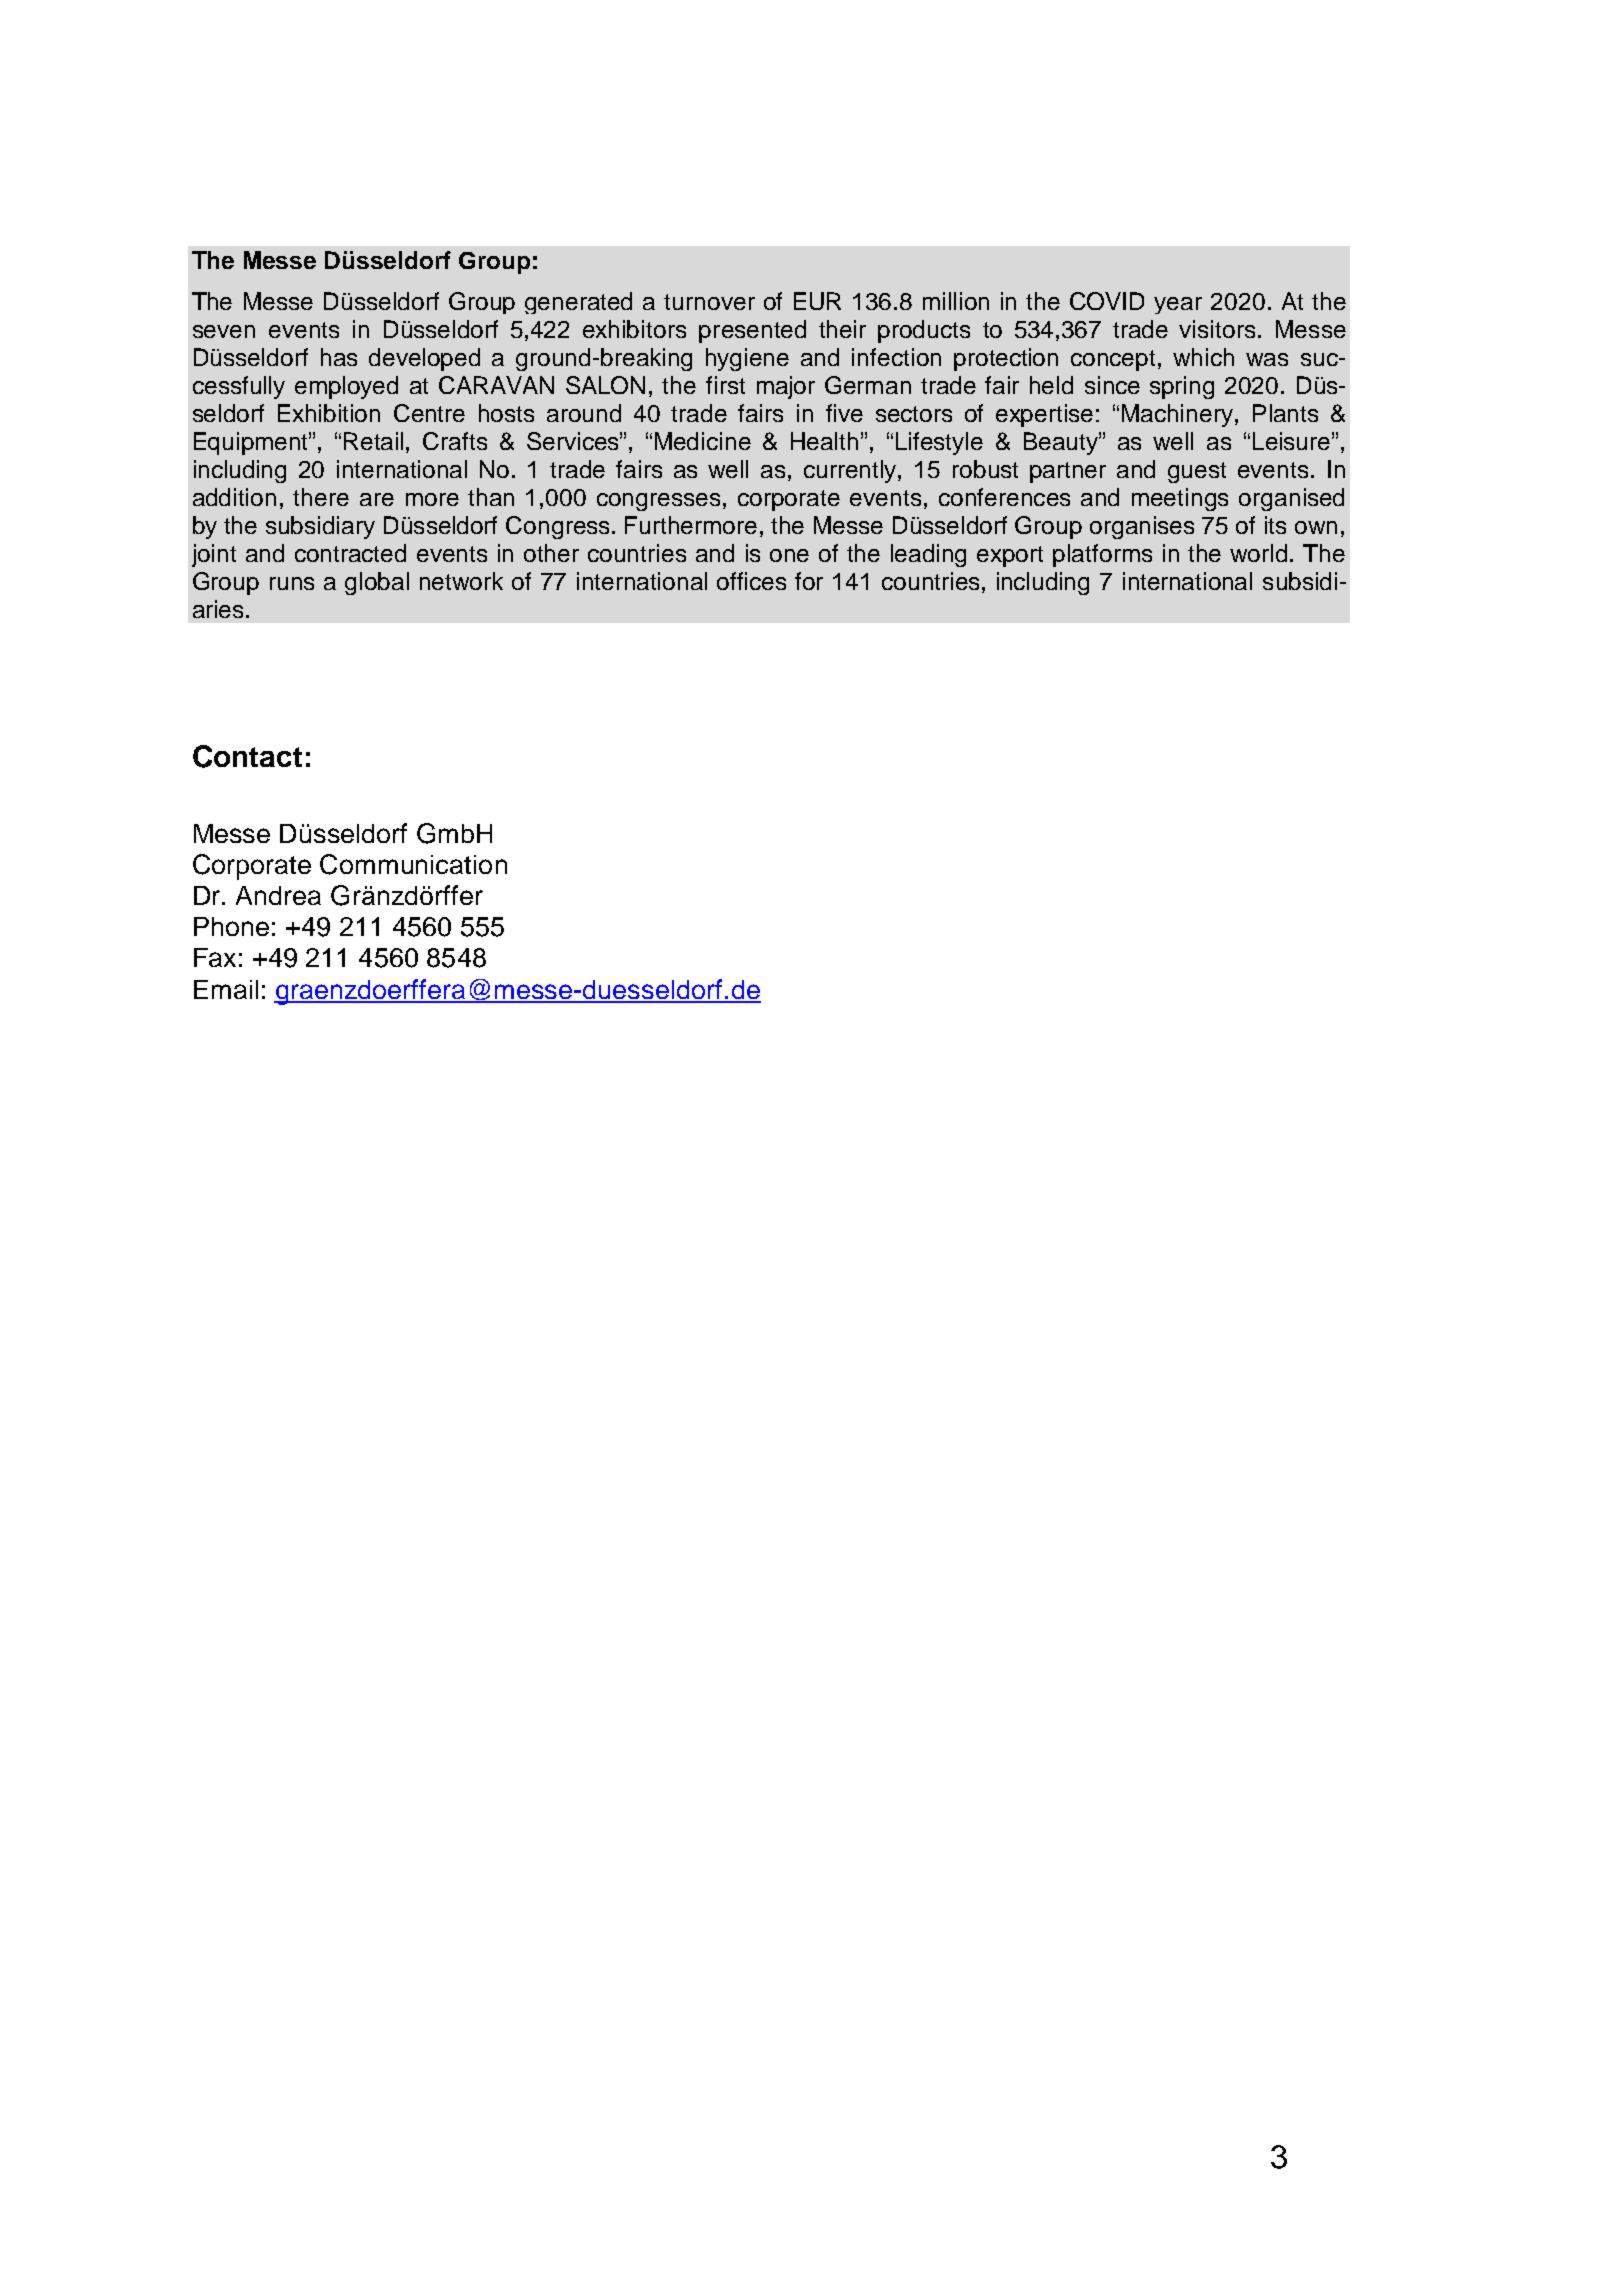 This image has width=1615, height=2281. I want to click on Communication, so click(413, 864).
